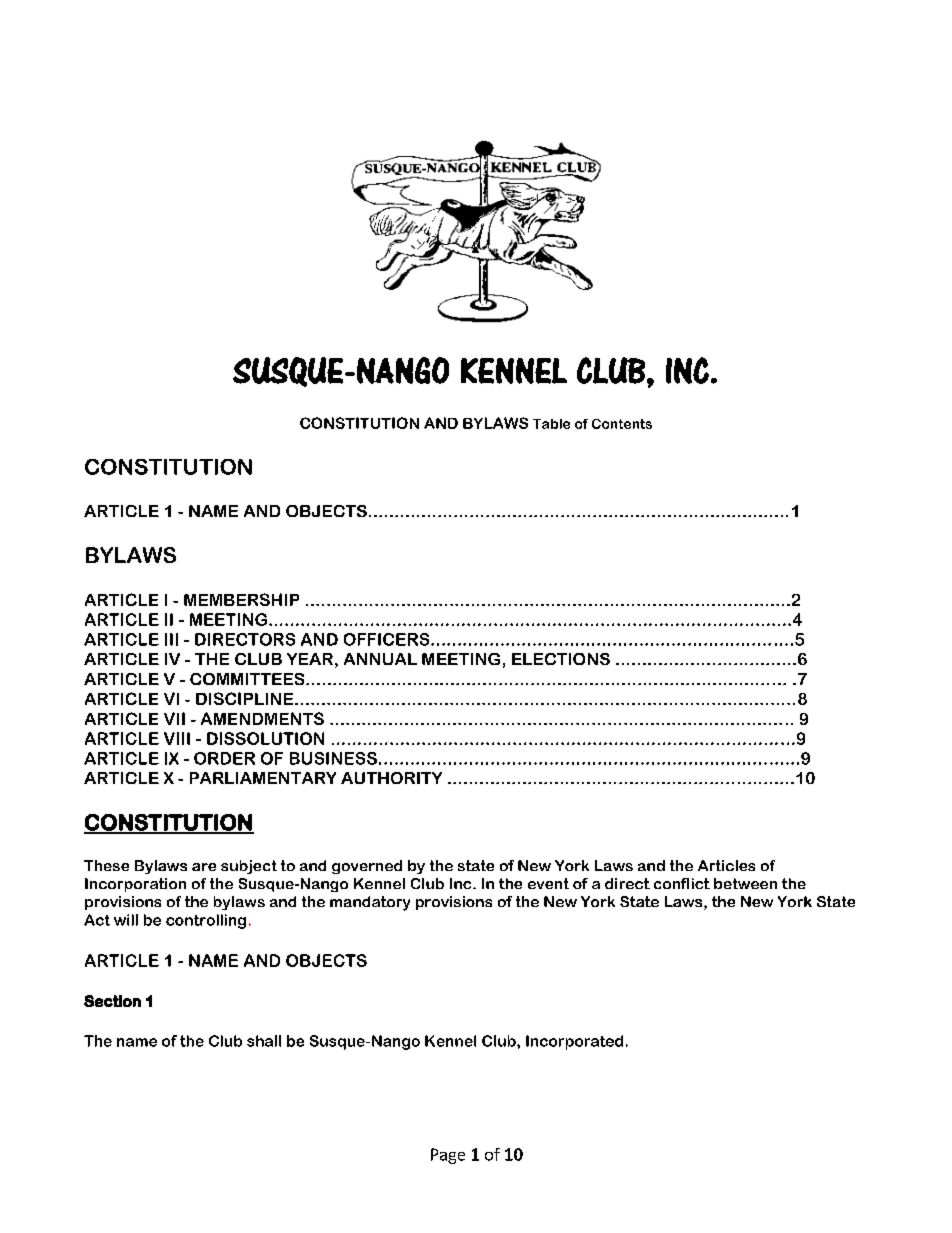  What do you see at coordinates (248, 679) in the image?
I see `COMMITTEES` at bounding box center [248, 679].
